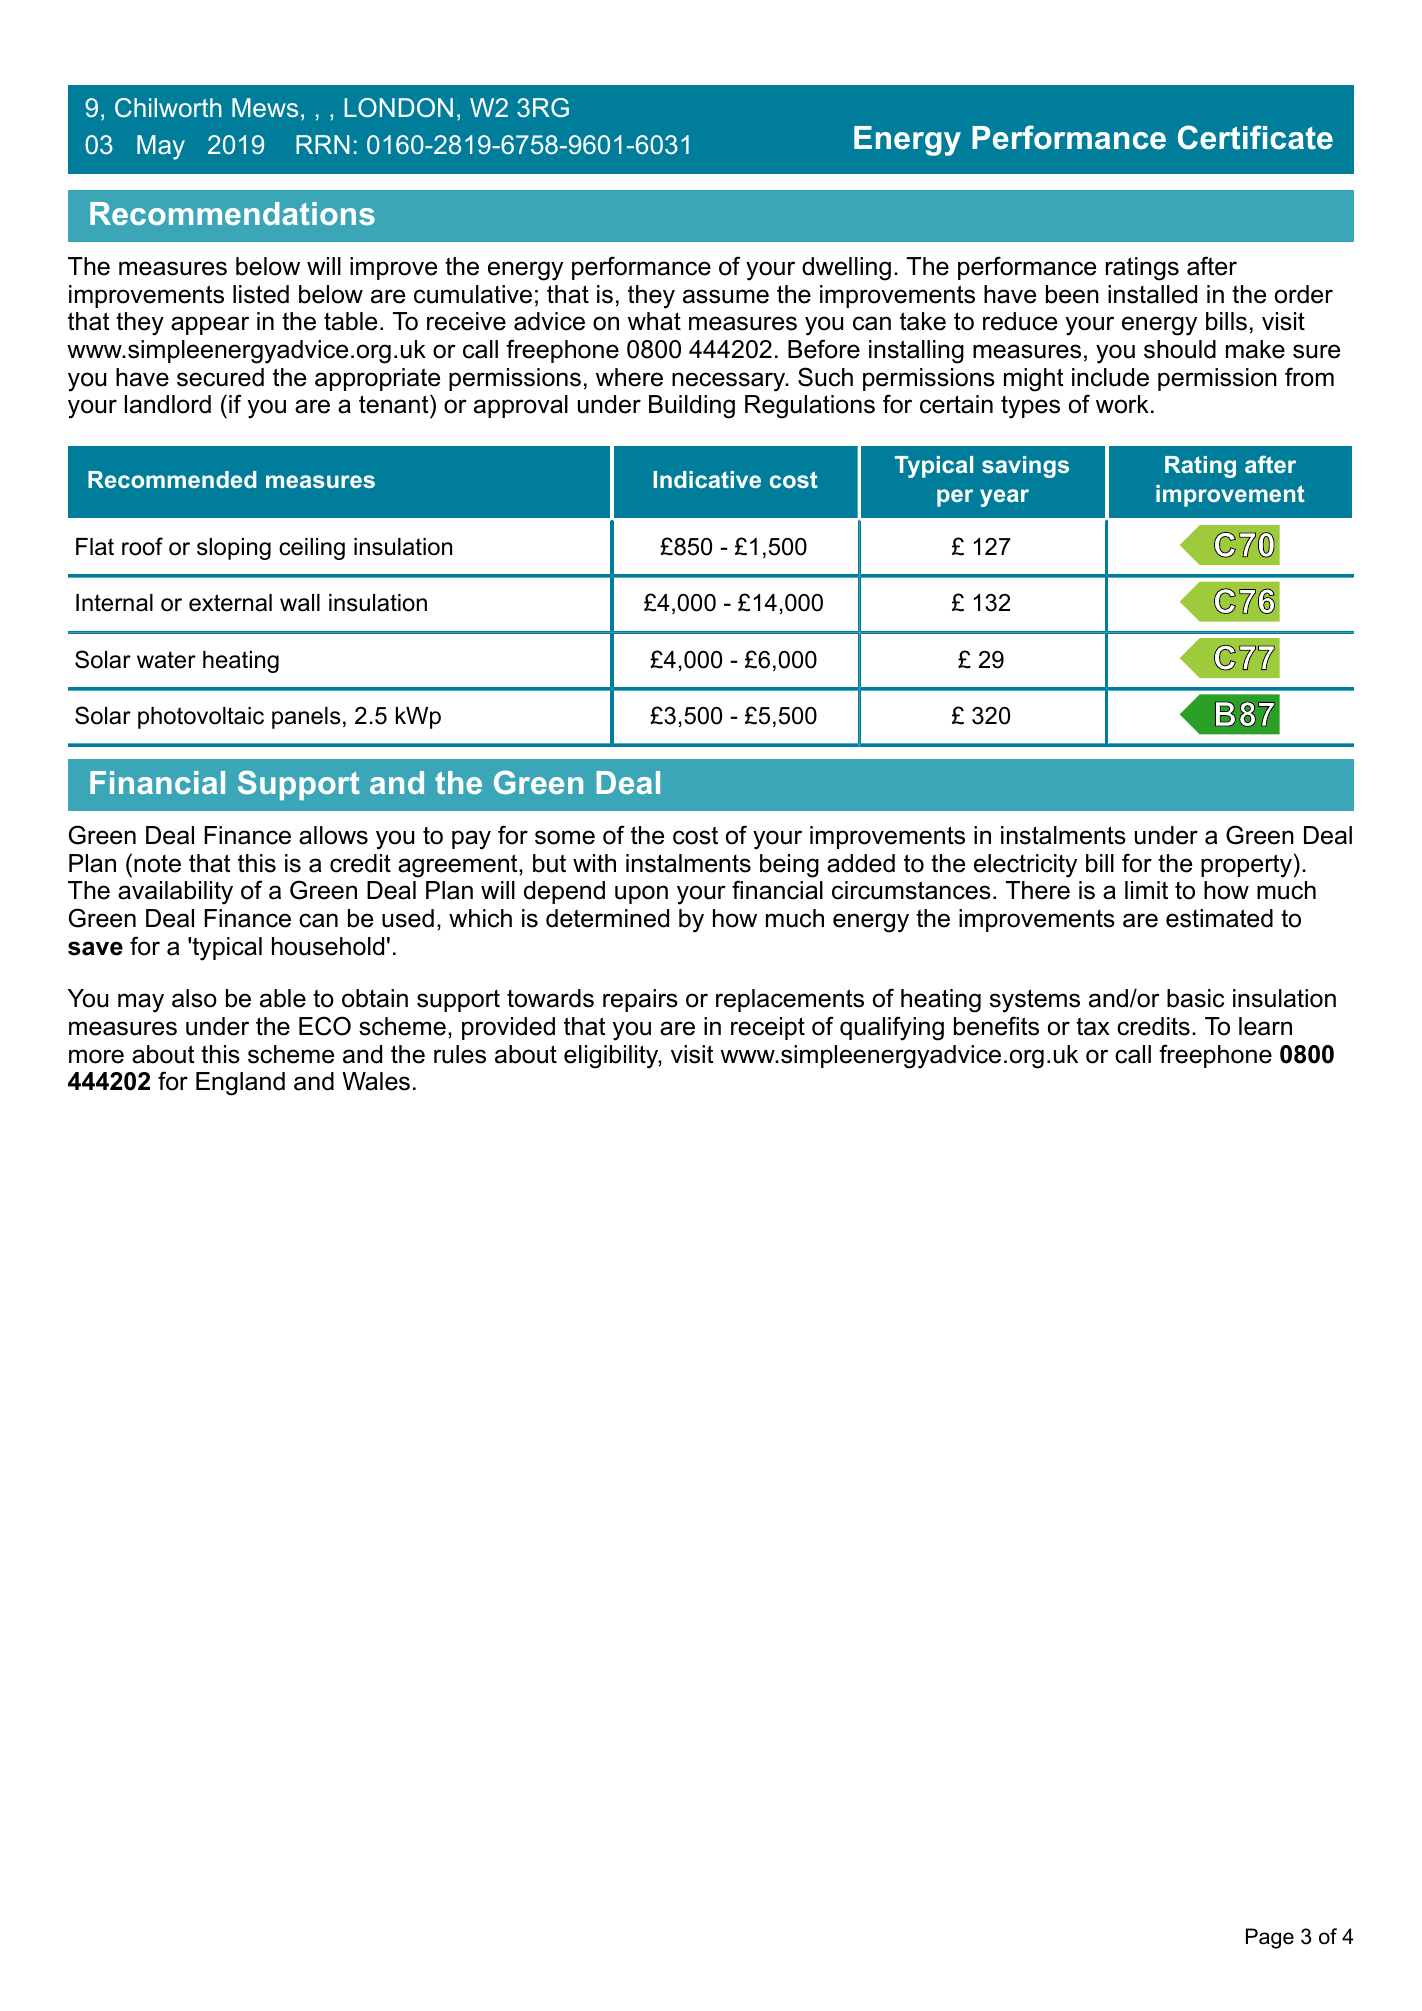  What do you see at coordinates (1195, 998) in the screenshot?
I see `basic` at bounding box center [1195, 998].
